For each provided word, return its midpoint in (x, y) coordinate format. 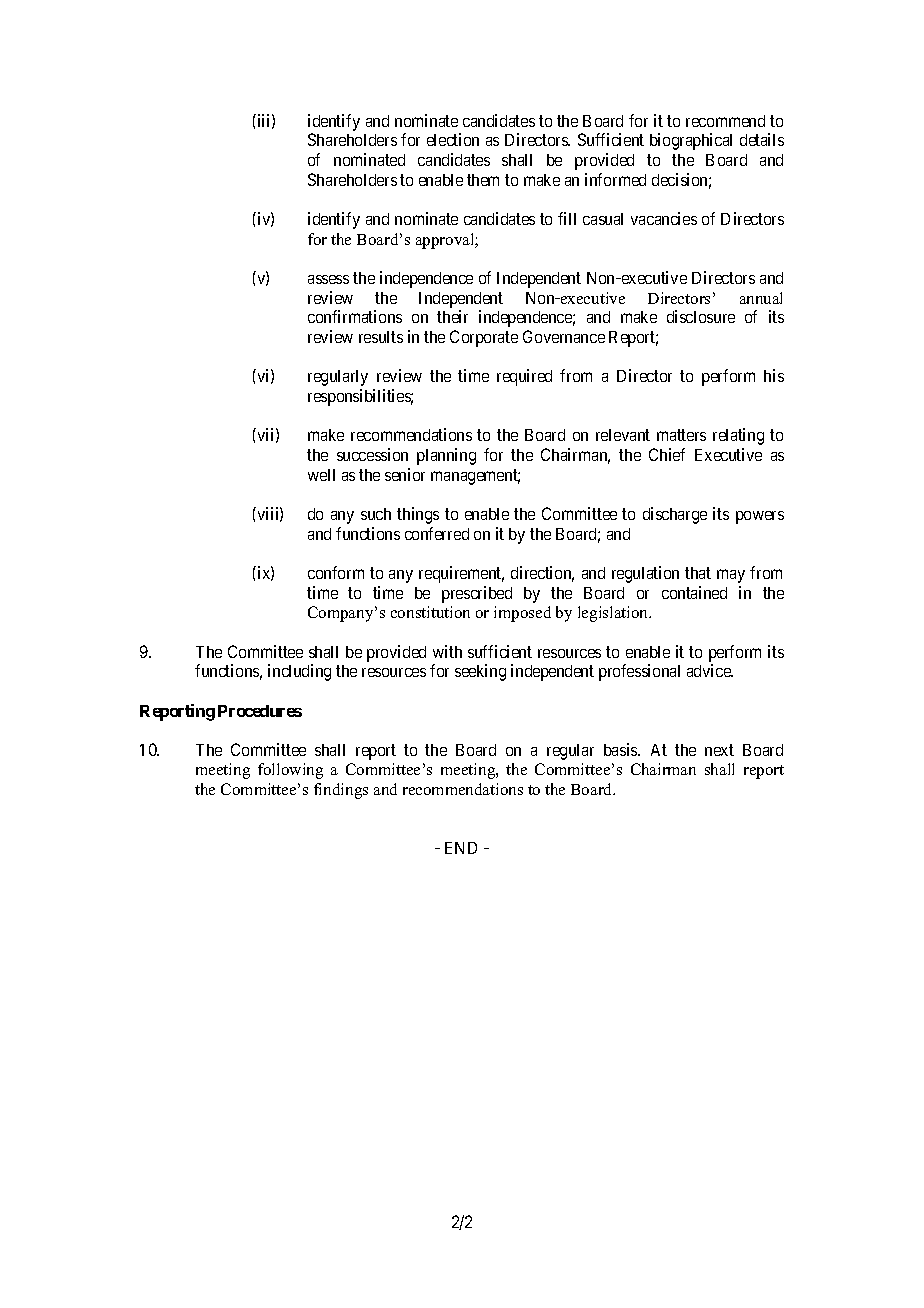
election (453, 139)
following (290, 771)
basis (621, 749)
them (483, 180)
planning (446, 456)
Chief (667, 454)
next (719, 750)
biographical (691, 141)
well (321, 475)
